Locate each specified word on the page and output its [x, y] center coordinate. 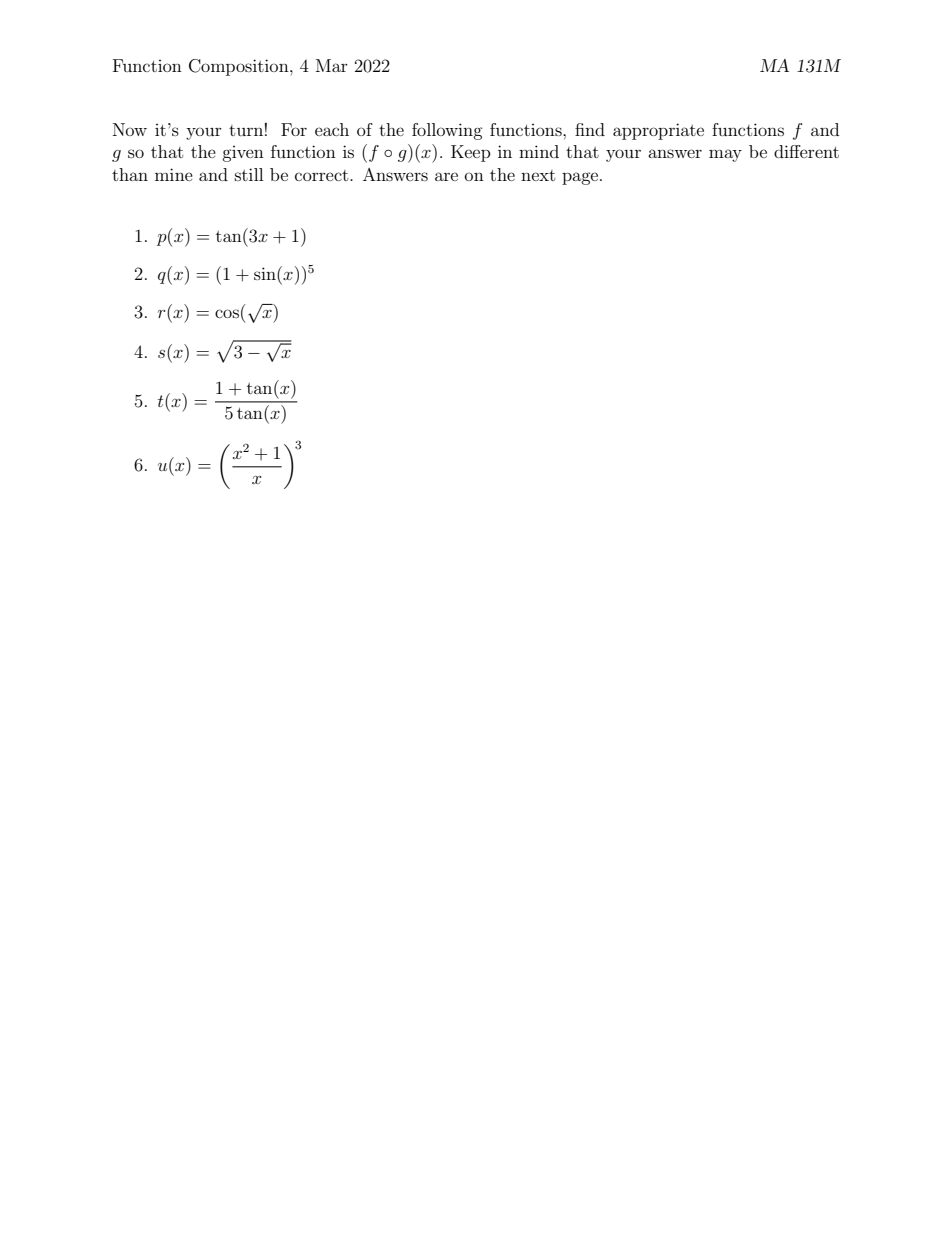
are [446, 176]
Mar [332, 65]
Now [130, 129]
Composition [240, 67]
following [447, 131]
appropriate [658, 131]
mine [174, 174]
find [590, 129]
